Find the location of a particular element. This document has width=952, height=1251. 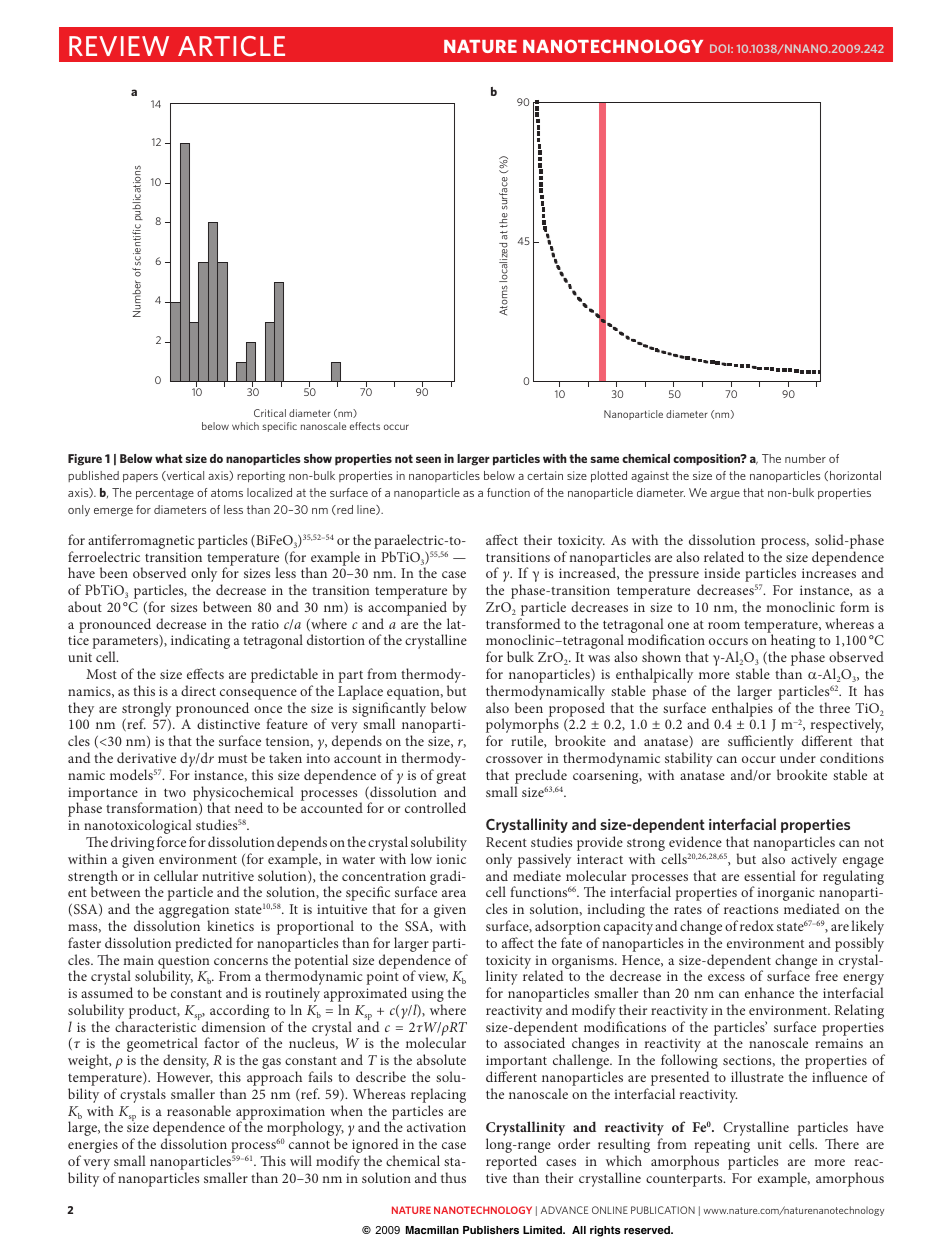

question is located at coordinates (184, 963).
